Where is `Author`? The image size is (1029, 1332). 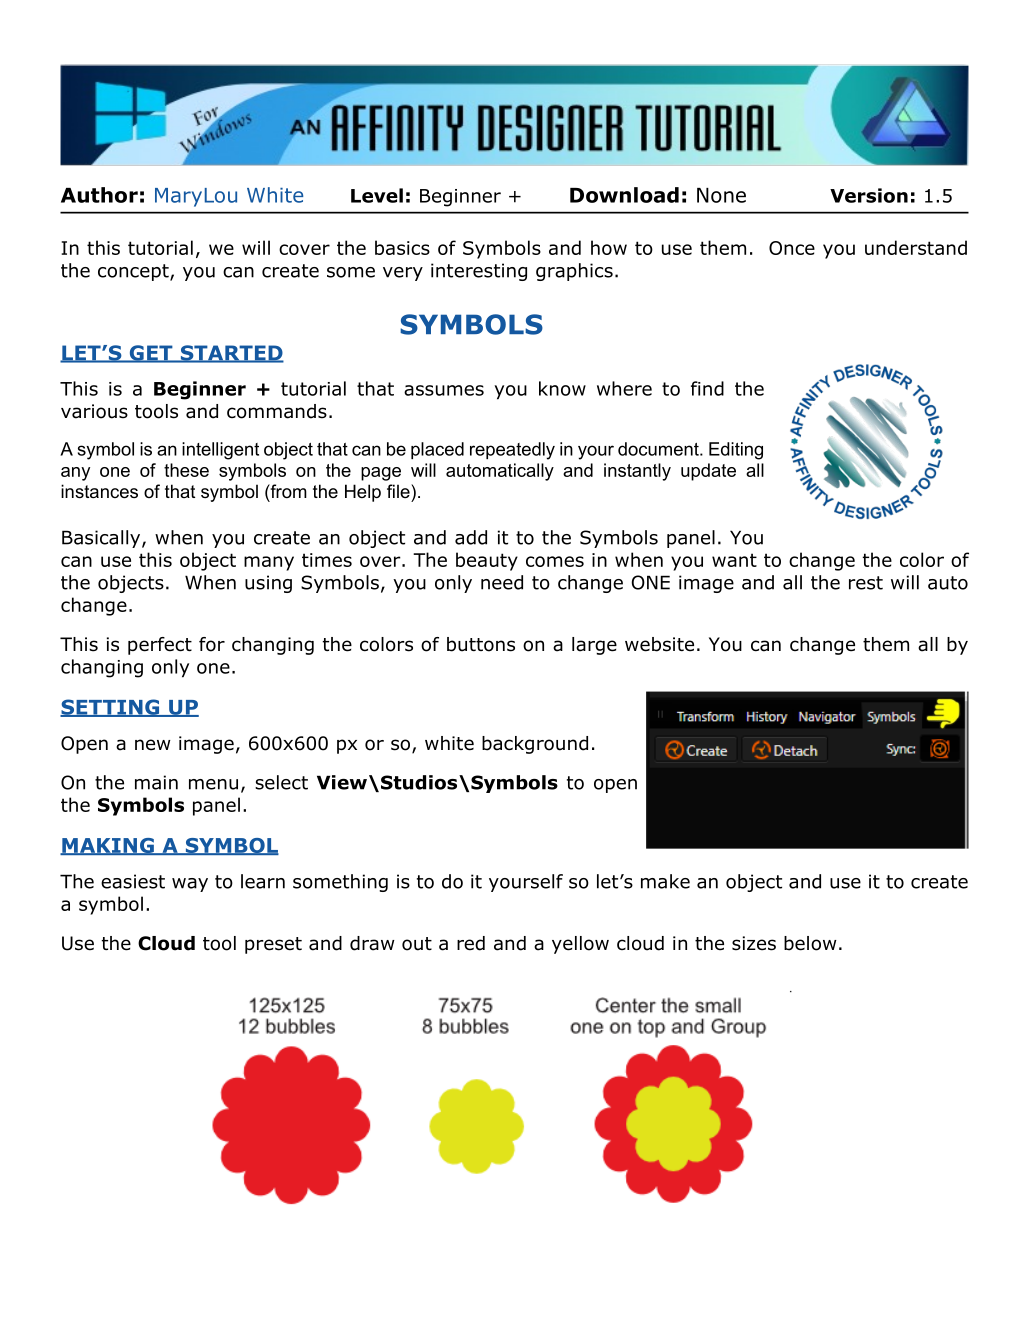 Author is located at coordinates (99, 195).
